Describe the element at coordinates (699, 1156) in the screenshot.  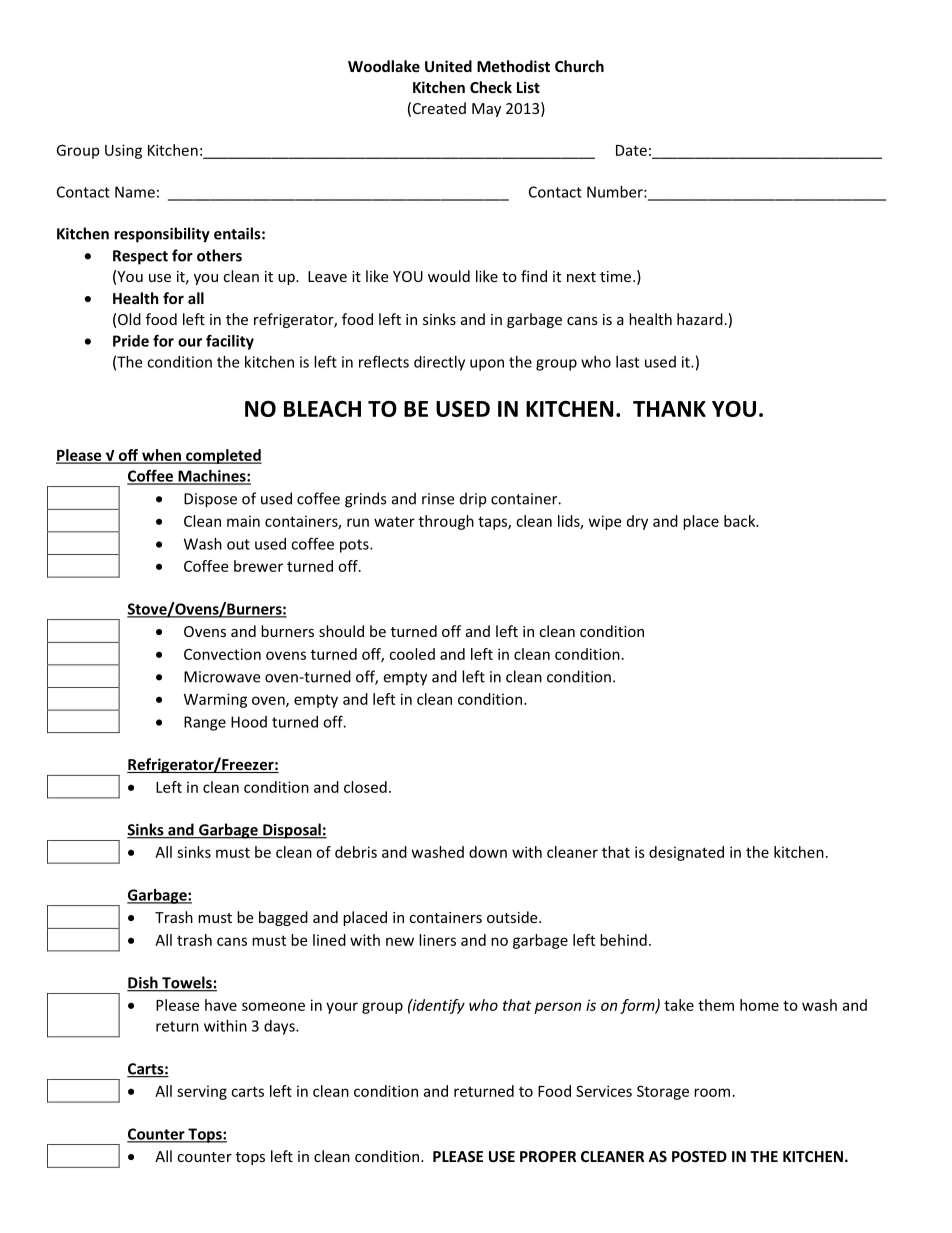
I see `POSTED` at that location.
